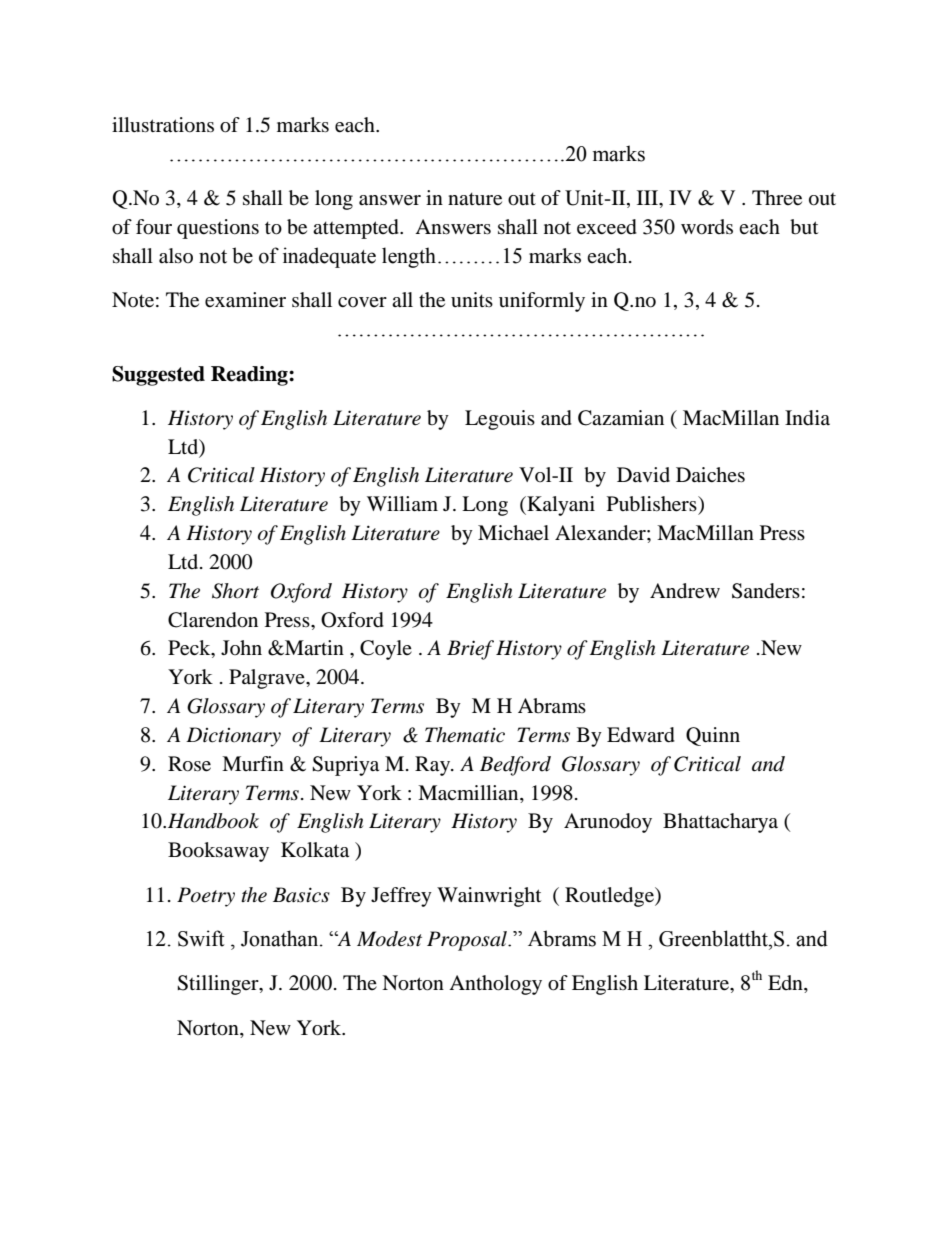 The image size is (952, 1233). Describe the element at coordinates (201, 938) in the image. I see `Swift` at that location.
